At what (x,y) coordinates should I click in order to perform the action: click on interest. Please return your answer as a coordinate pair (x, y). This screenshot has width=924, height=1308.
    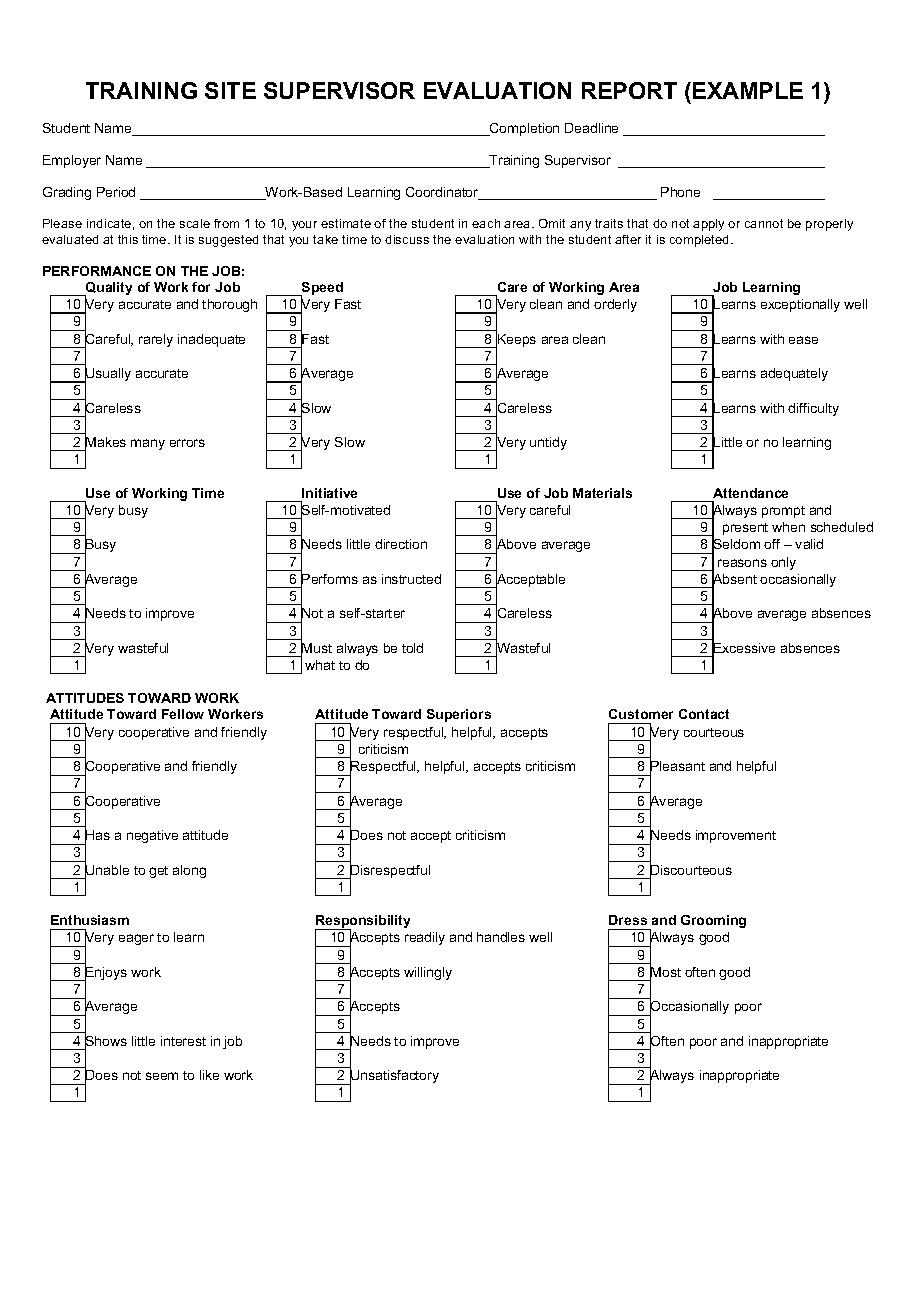
    Looking at the image, I should click on (183, 1041).
